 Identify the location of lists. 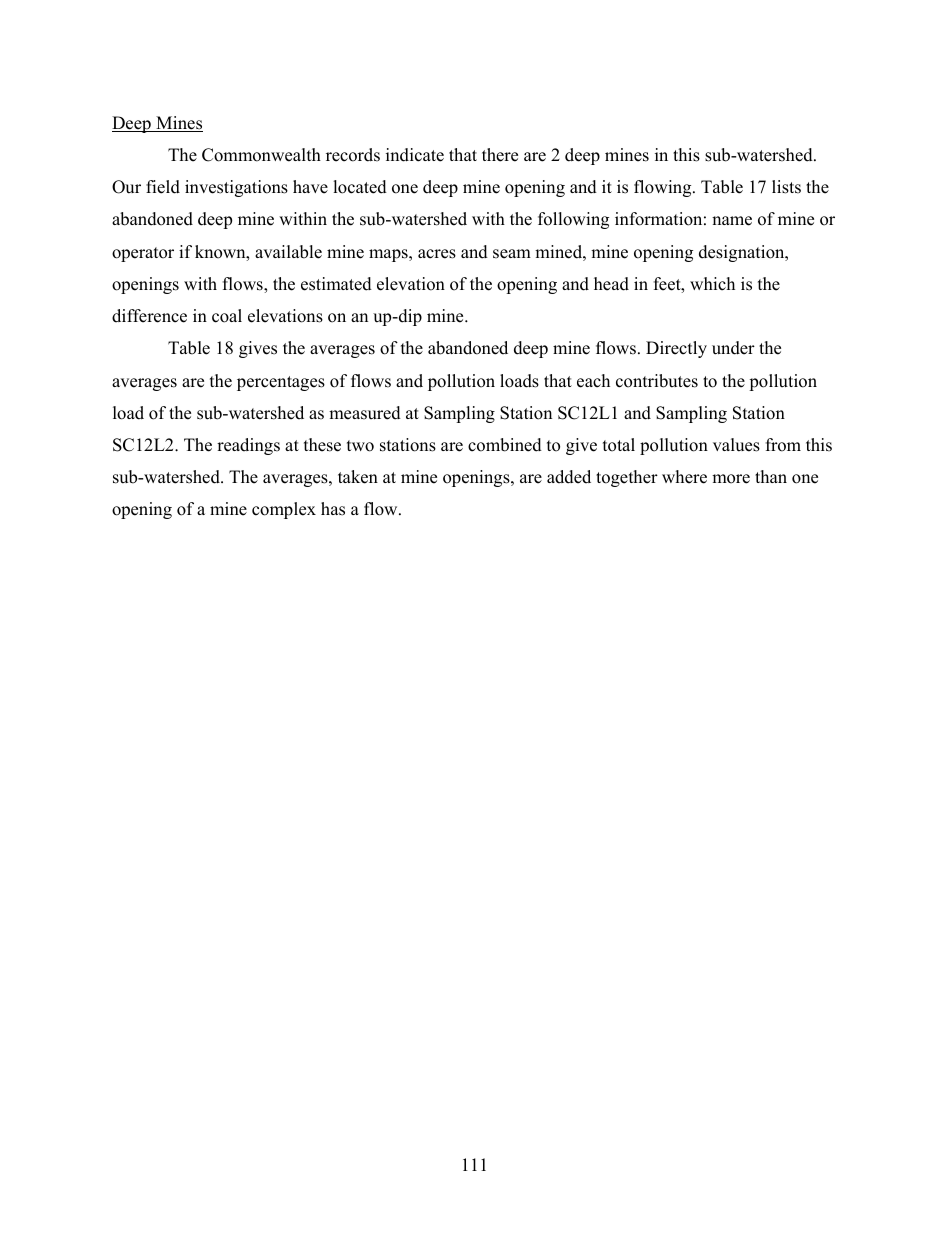
(786, 187).
